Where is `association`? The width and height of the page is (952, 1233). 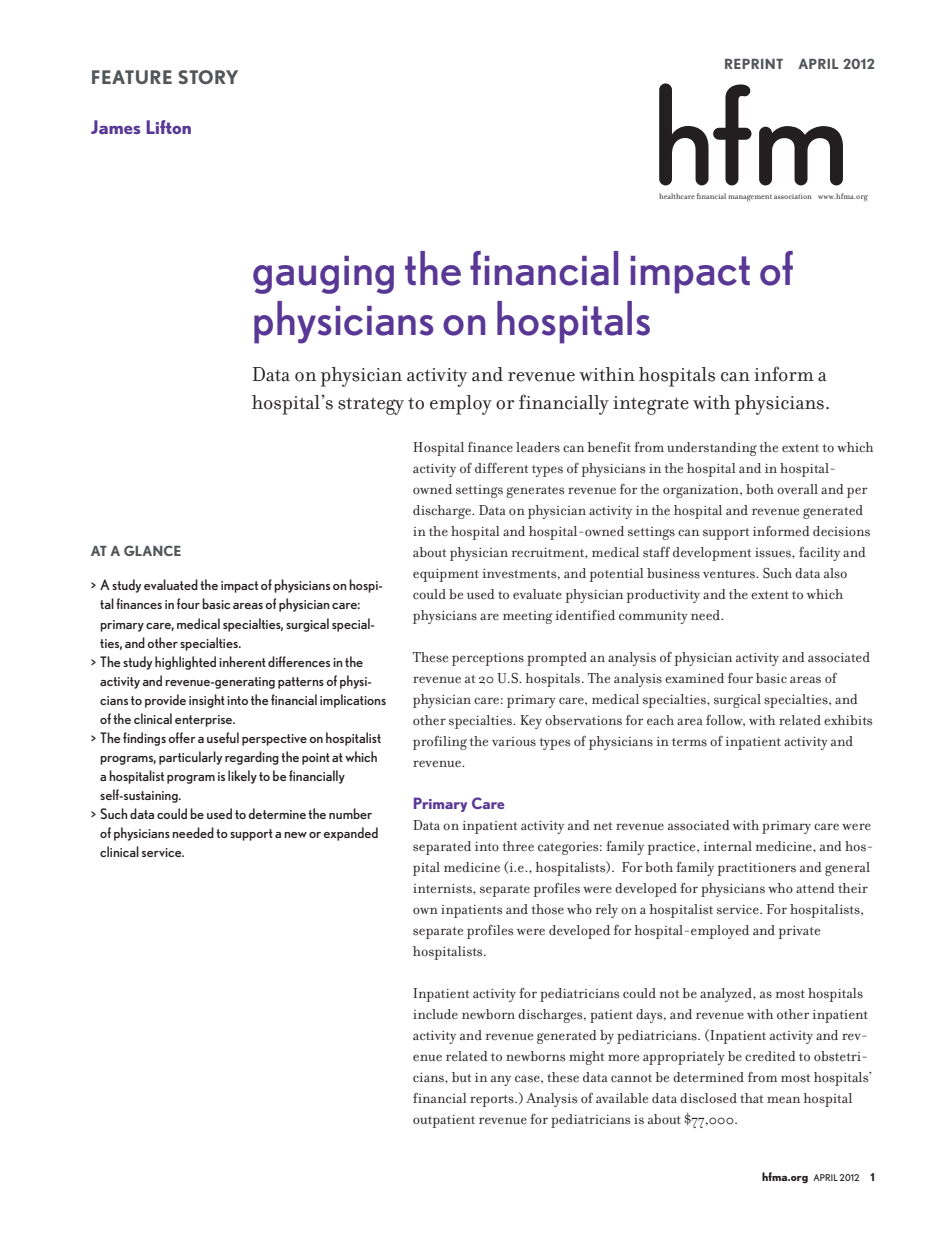
association is located at coordinates (793, 196).
